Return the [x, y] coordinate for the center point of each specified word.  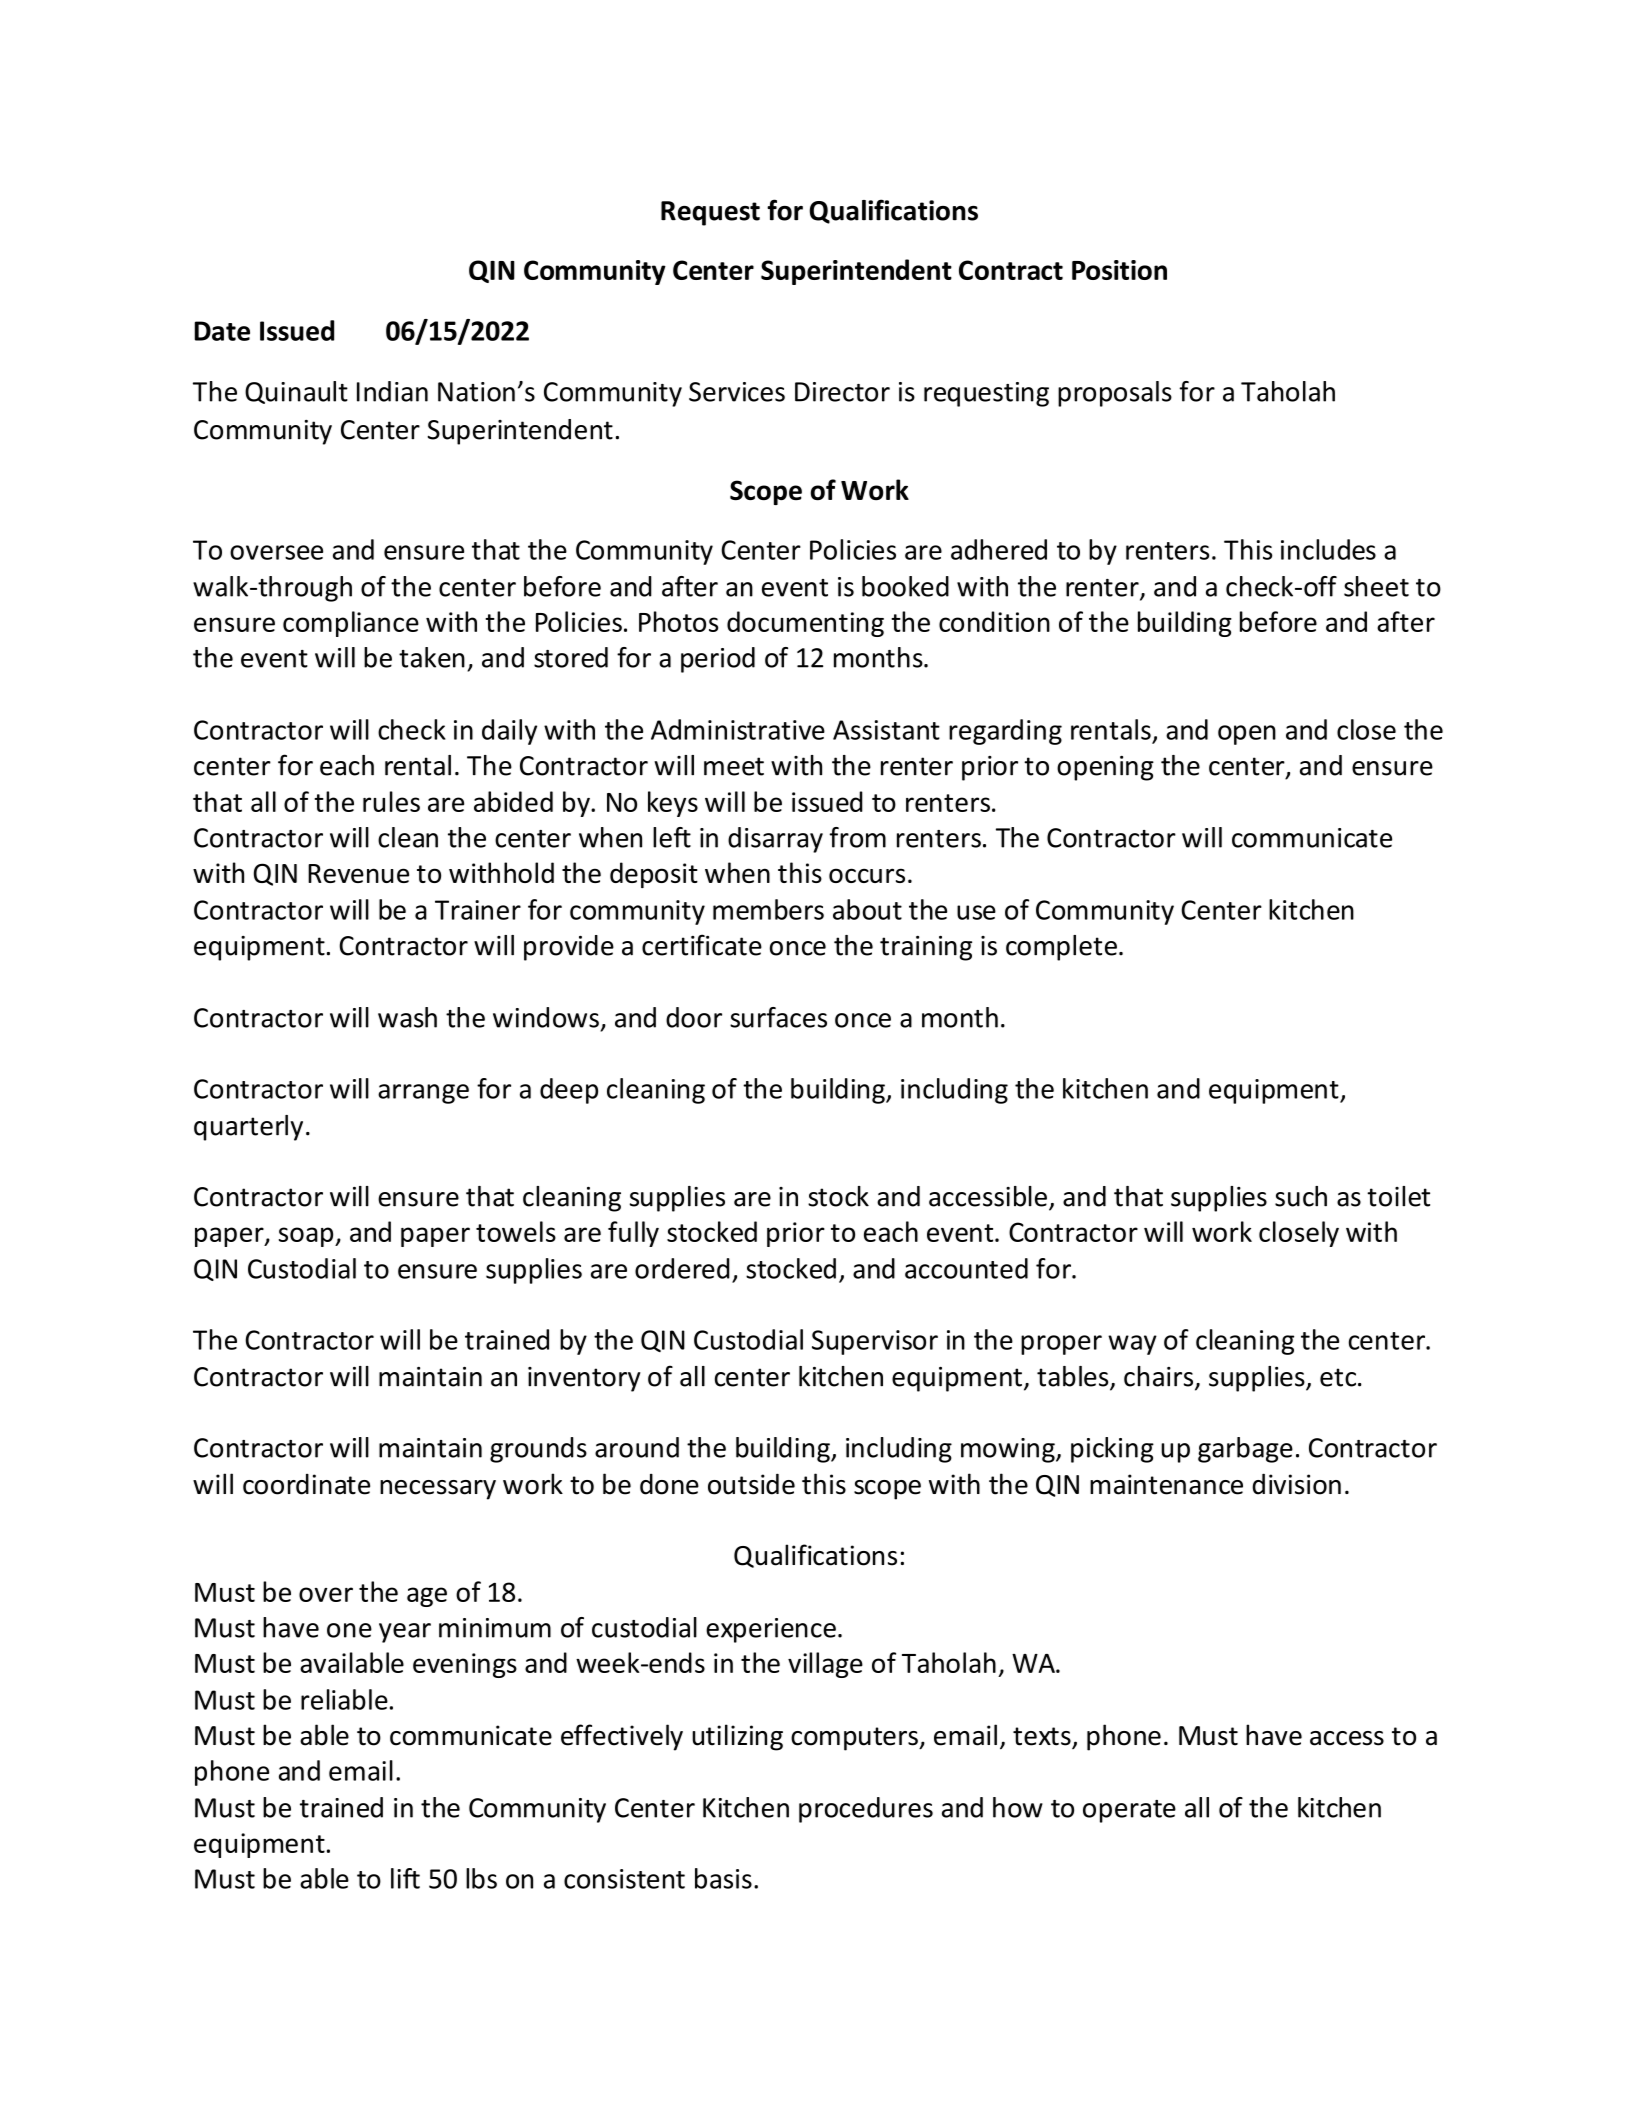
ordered [682, 1268]
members [768, 909]
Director [842, 392]
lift [405, 1878]
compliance [351, 624]
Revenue [358, 873]
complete [1061, 948]
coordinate [306, 1484]
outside [751, 1484]
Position [1119, 270]
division [1296, 1484]
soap [307, 1237]
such [1301, 1196]
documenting [805, 624]
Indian [392, 391]
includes [1328, 549]
